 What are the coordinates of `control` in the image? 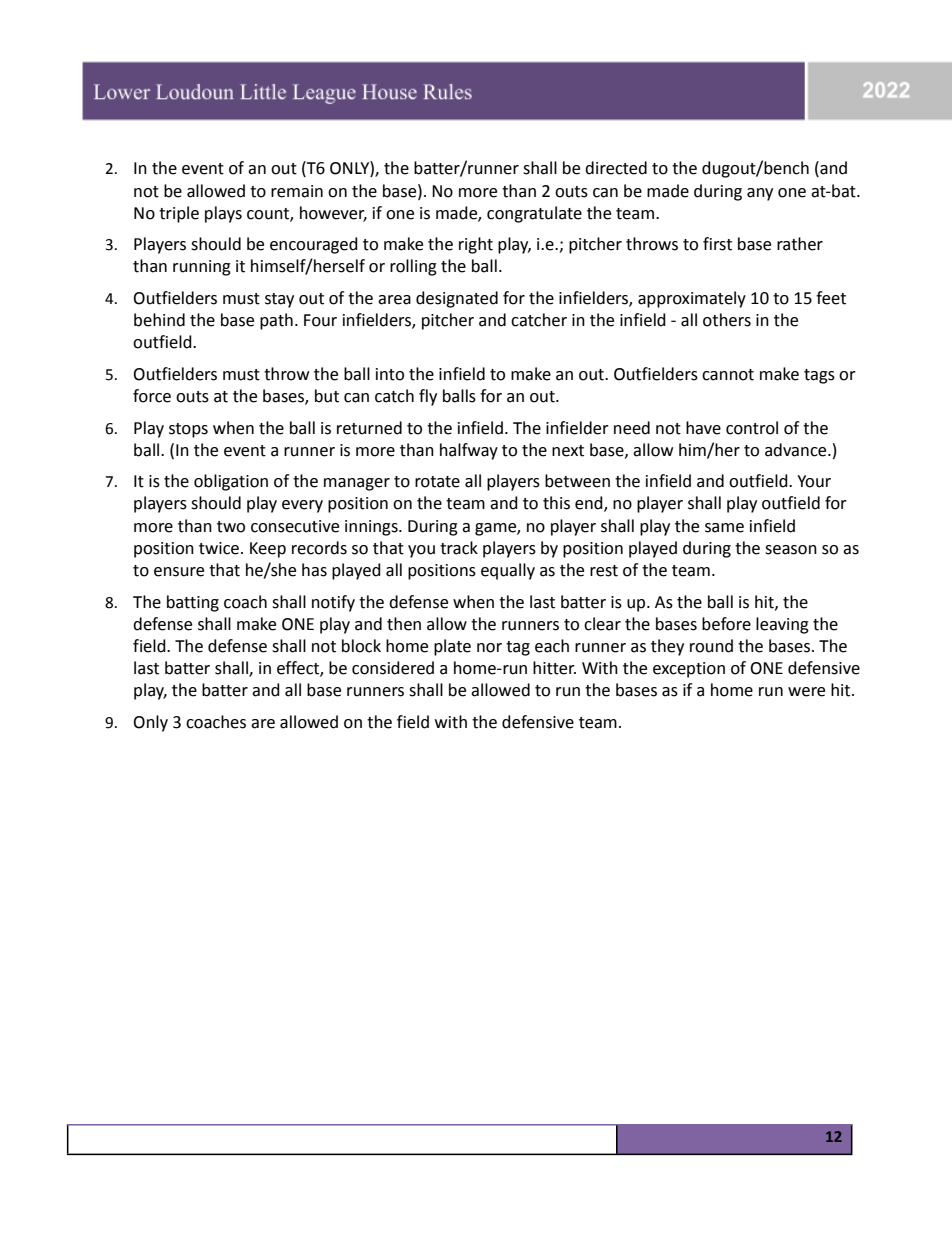 It's located at (752, 428).
